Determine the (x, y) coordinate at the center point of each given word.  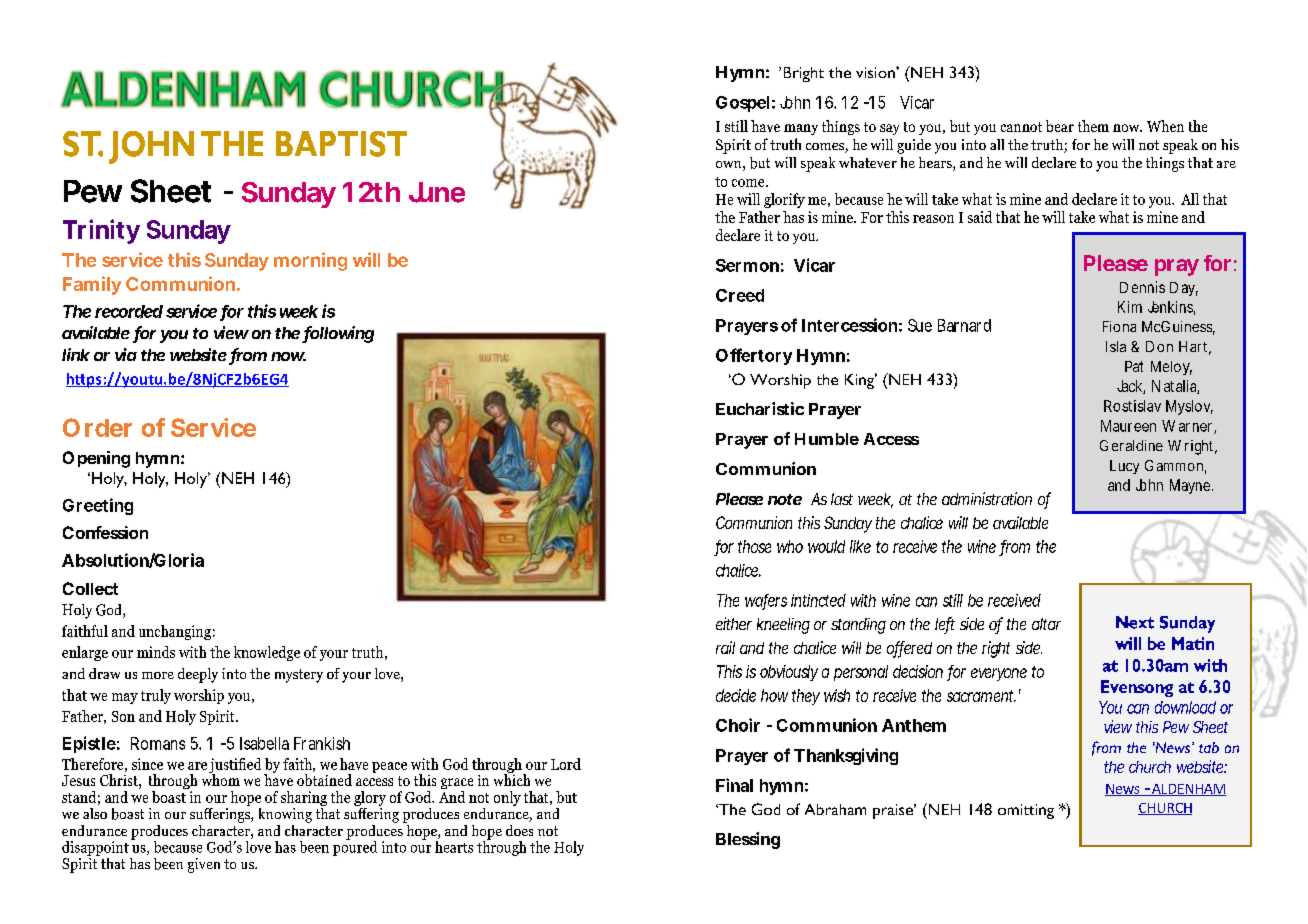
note (785, 499)
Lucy (1124, 467)
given (204, 865)
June (437, 192)
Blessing (748, 840)
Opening (96, 459)
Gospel (742, 104)
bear (1060, 126)
